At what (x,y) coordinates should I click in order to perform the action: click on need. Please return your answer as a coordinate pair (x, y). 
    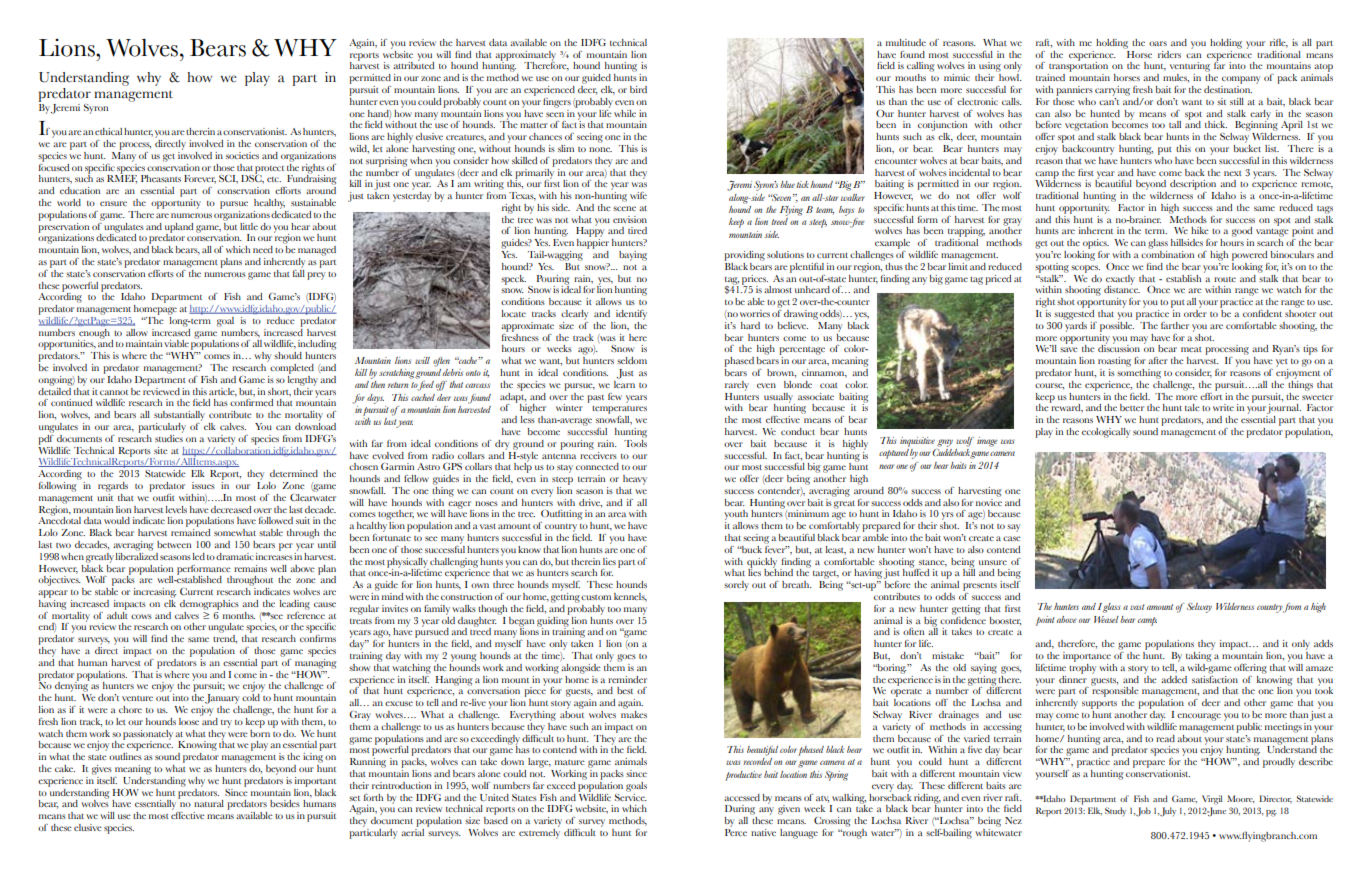
    Looking at the image, I should click on (263, 249).
